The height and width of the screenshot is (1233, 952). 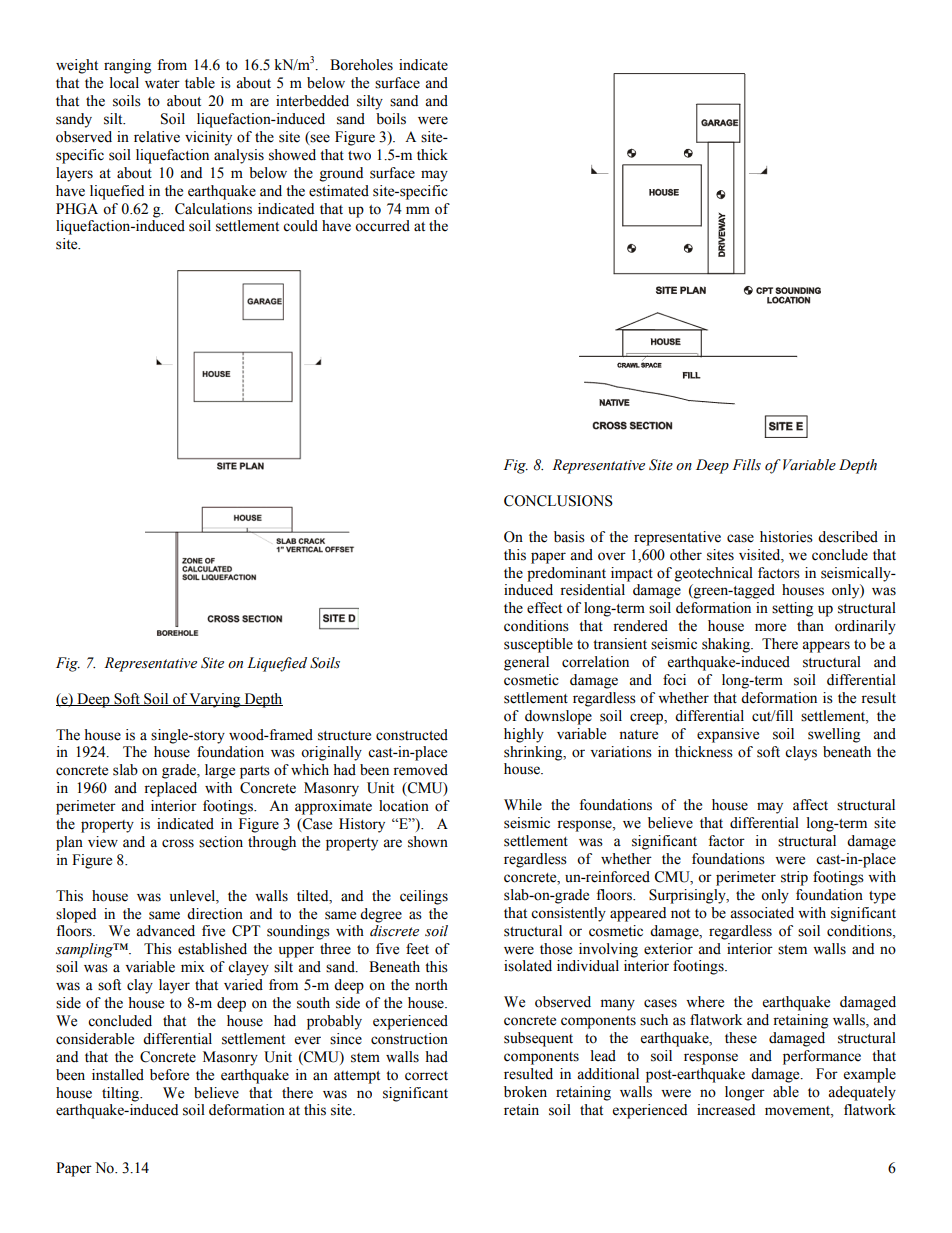 I want to click on setting, so click(x=792, y=609).
